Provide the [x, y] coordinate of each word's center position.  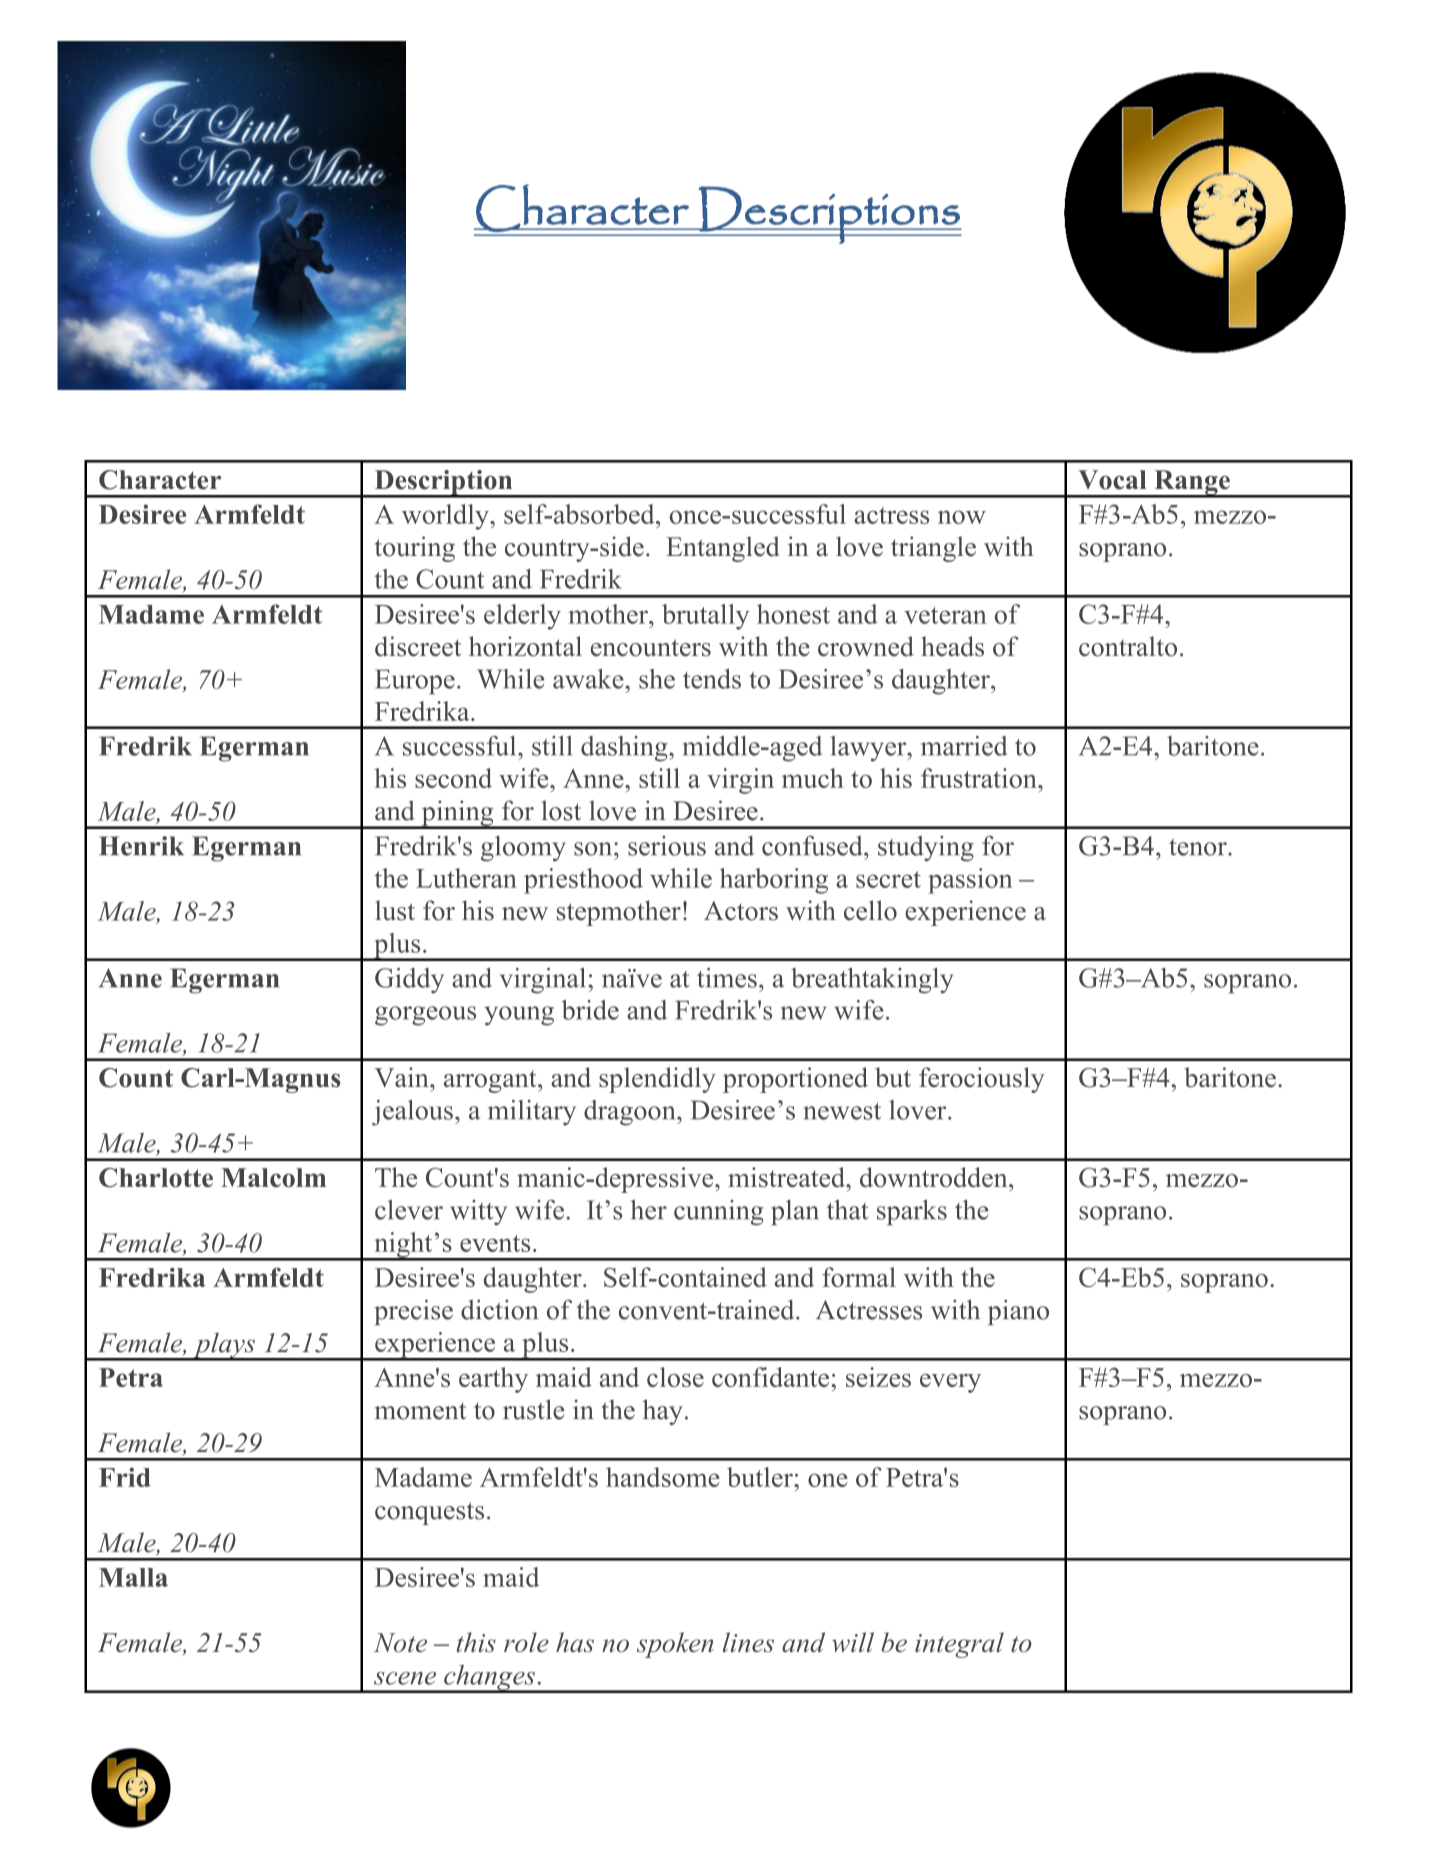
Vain [402, 1077]
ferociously [982, 1080]
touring [415, 549]
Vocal [1112, 480]
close [675, 1377]
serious [667, 846]
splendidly [657, 1080]
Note [400, 1642]
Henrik [141, 846]
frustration [980, 778]
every [950, 1383]
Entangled [723, 549]
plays [224, 1346]
